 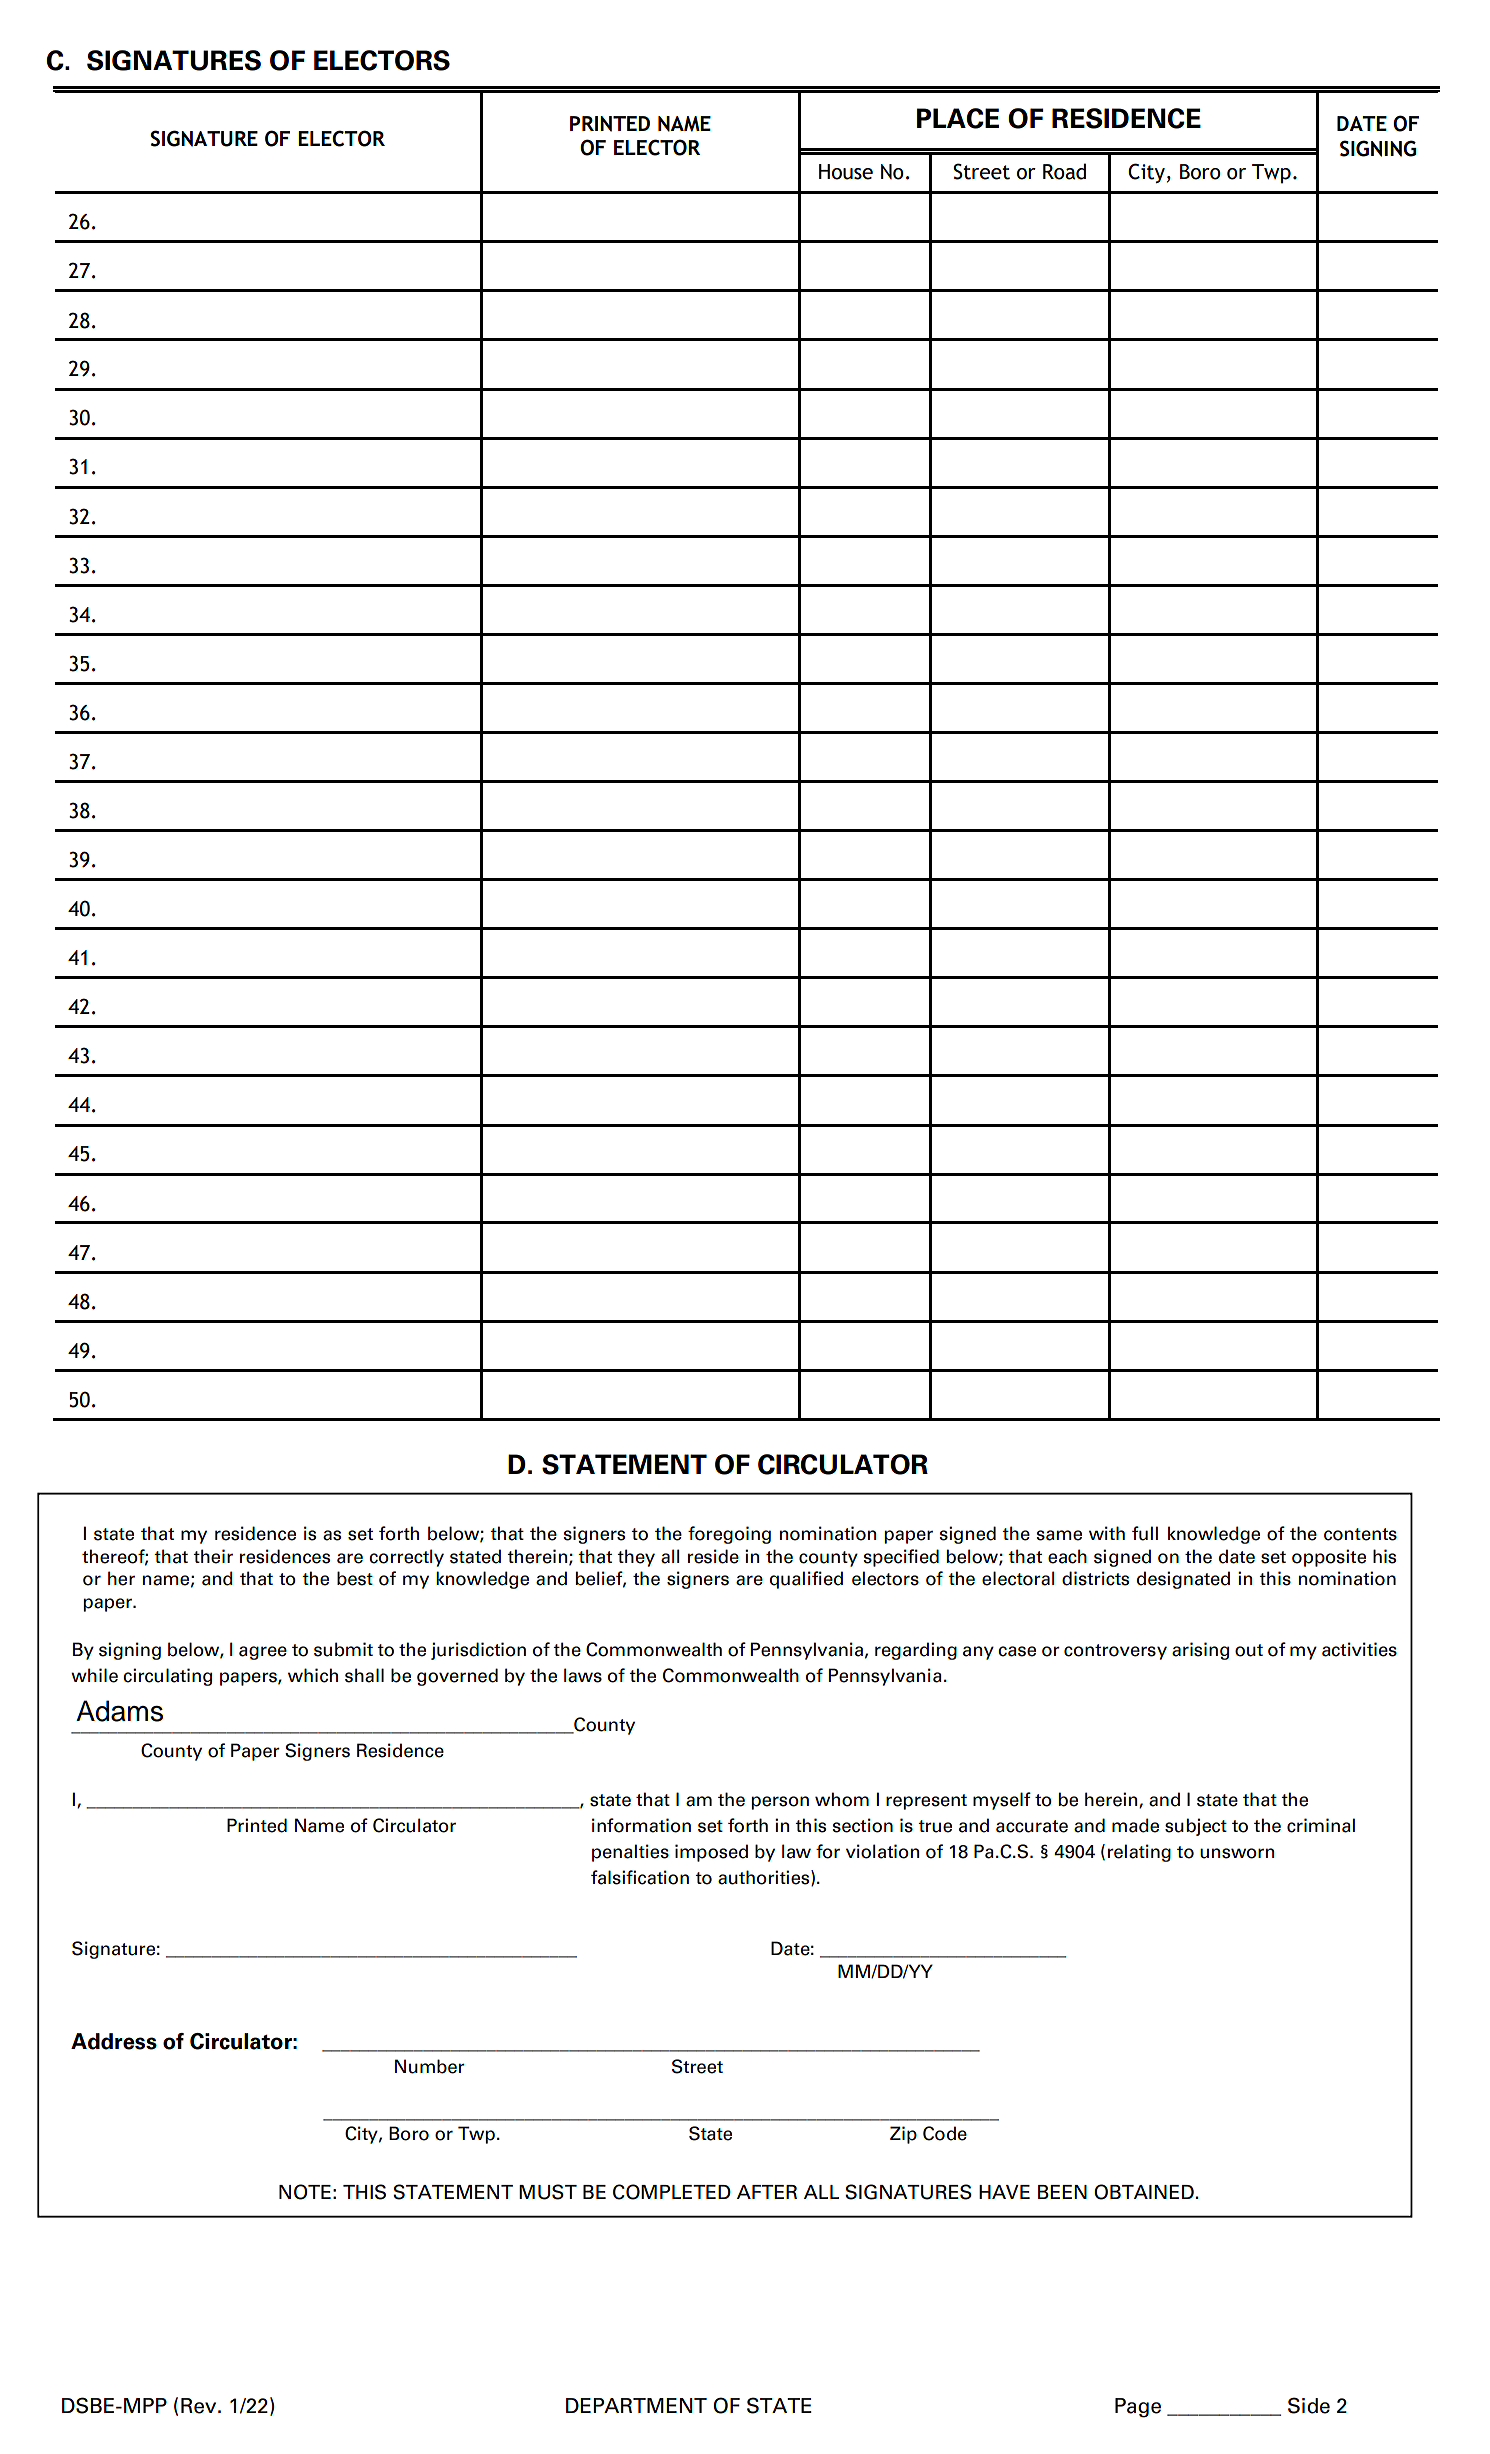 What do you see at coordinates (1200, 1651) in the page?
I see `arising` at bounding box center [1200, 1651].
